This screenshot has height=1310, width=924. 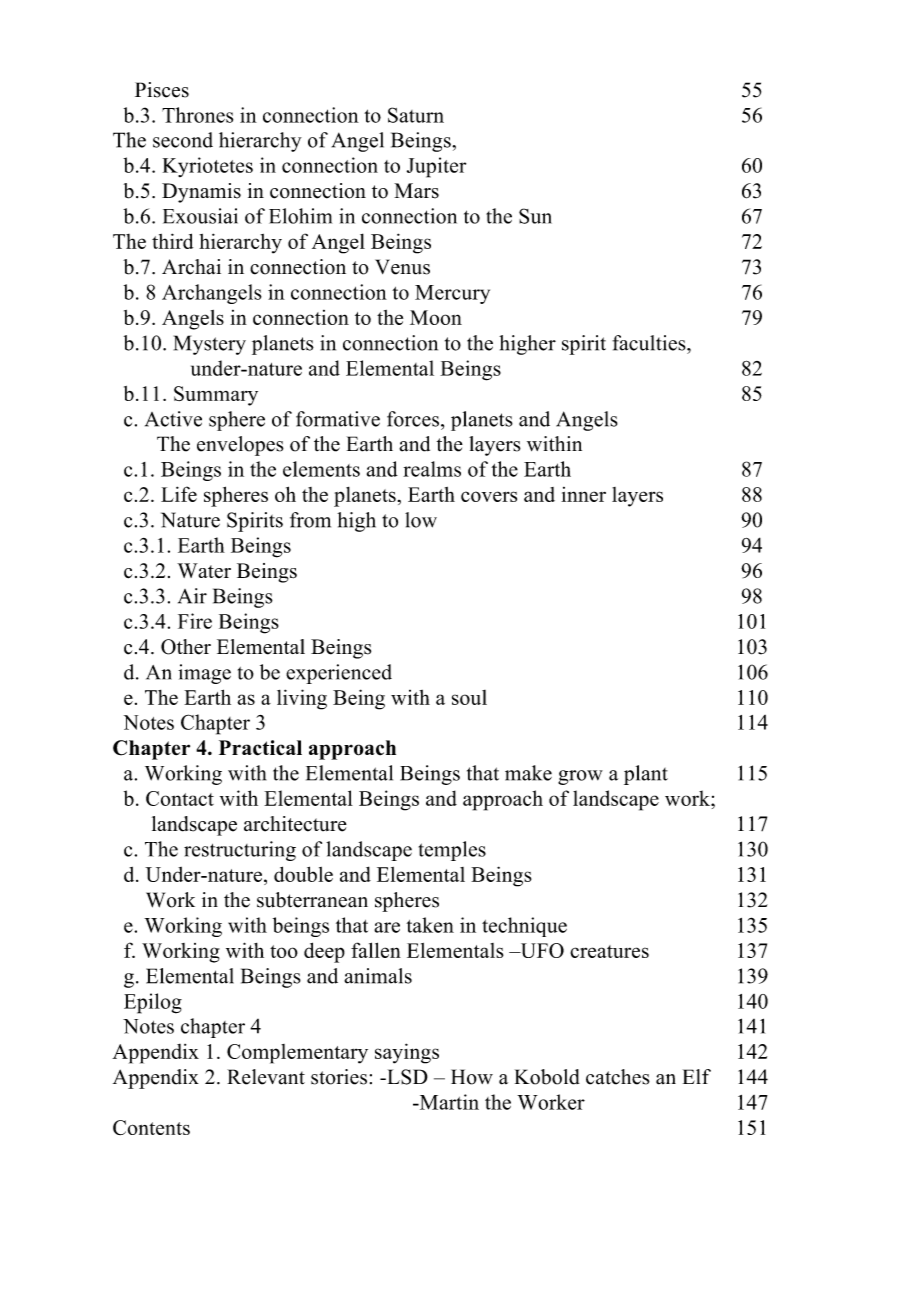 I want to click on Saturn, so click(x=416, y=115).
